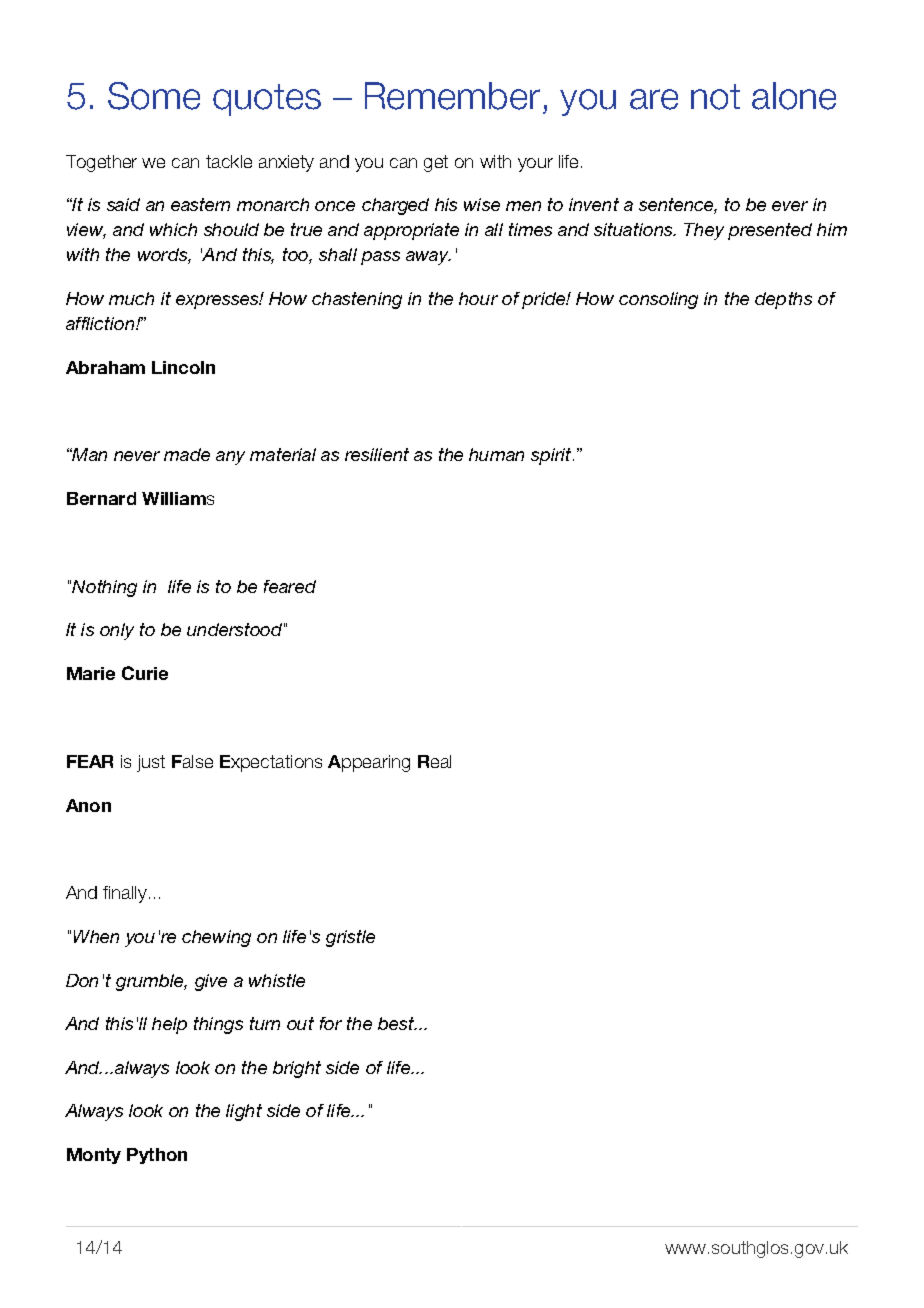  What do you see at coordinates (369, 763) in the screenshot?
I see `Appearing` at bounding box center [369, 763].
